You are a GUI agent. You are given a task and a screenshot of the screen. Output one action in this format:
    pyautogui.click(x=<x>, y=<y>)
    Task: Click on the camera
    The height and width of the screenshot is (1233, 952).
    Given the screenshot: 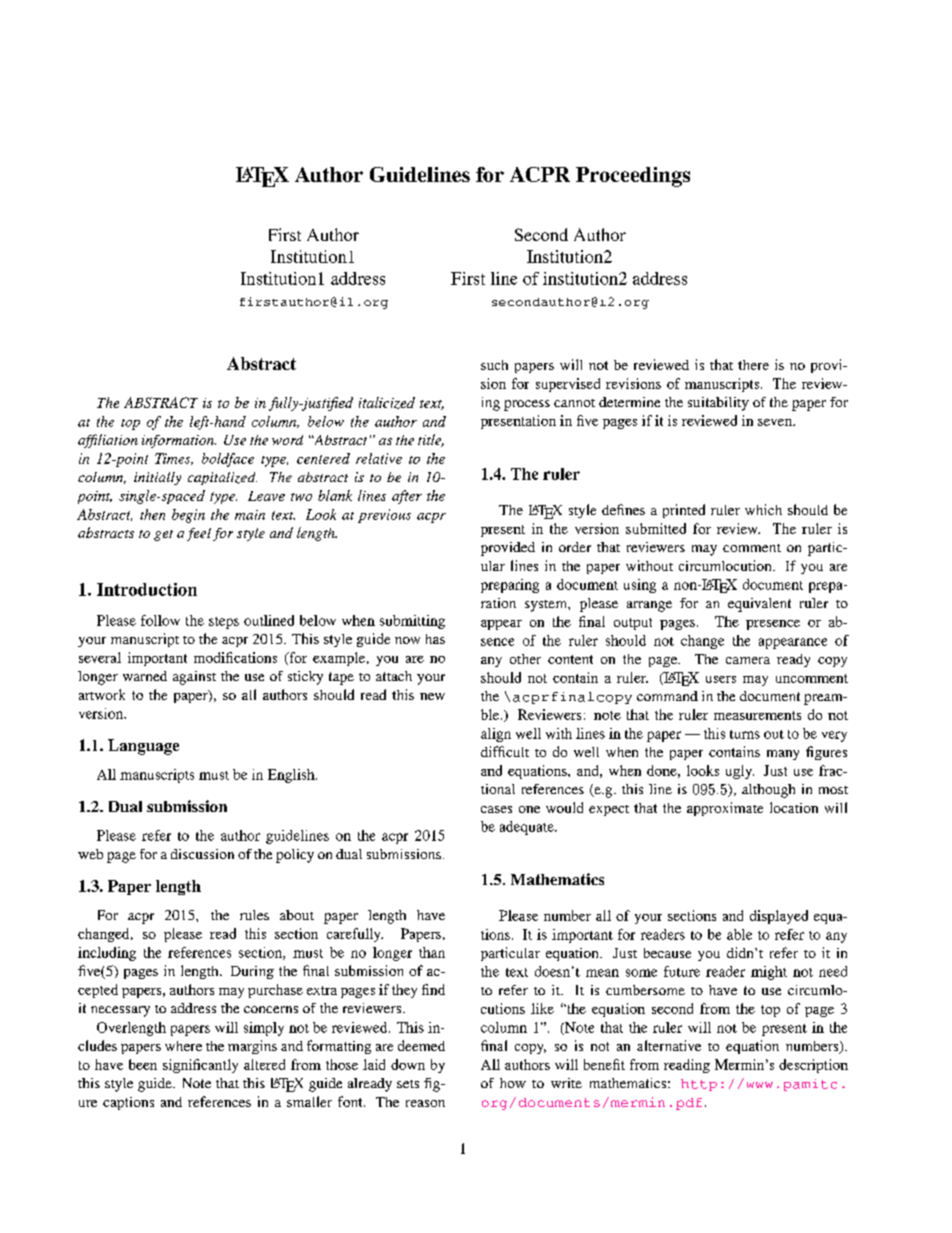 What is the action you would take?
    pyautogui.click(x=748, y=660)
